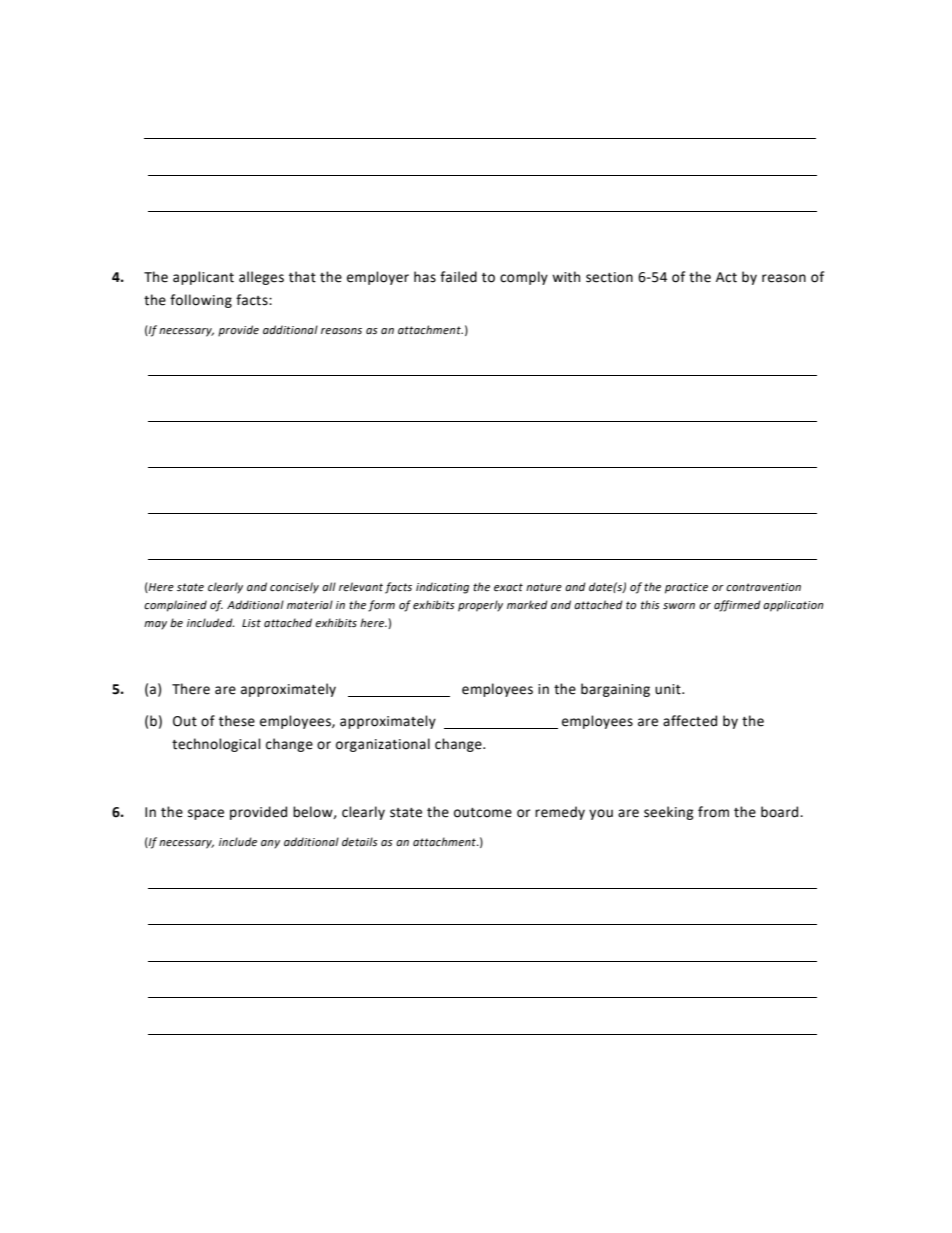  I want to click on following, so click(201, 301).
